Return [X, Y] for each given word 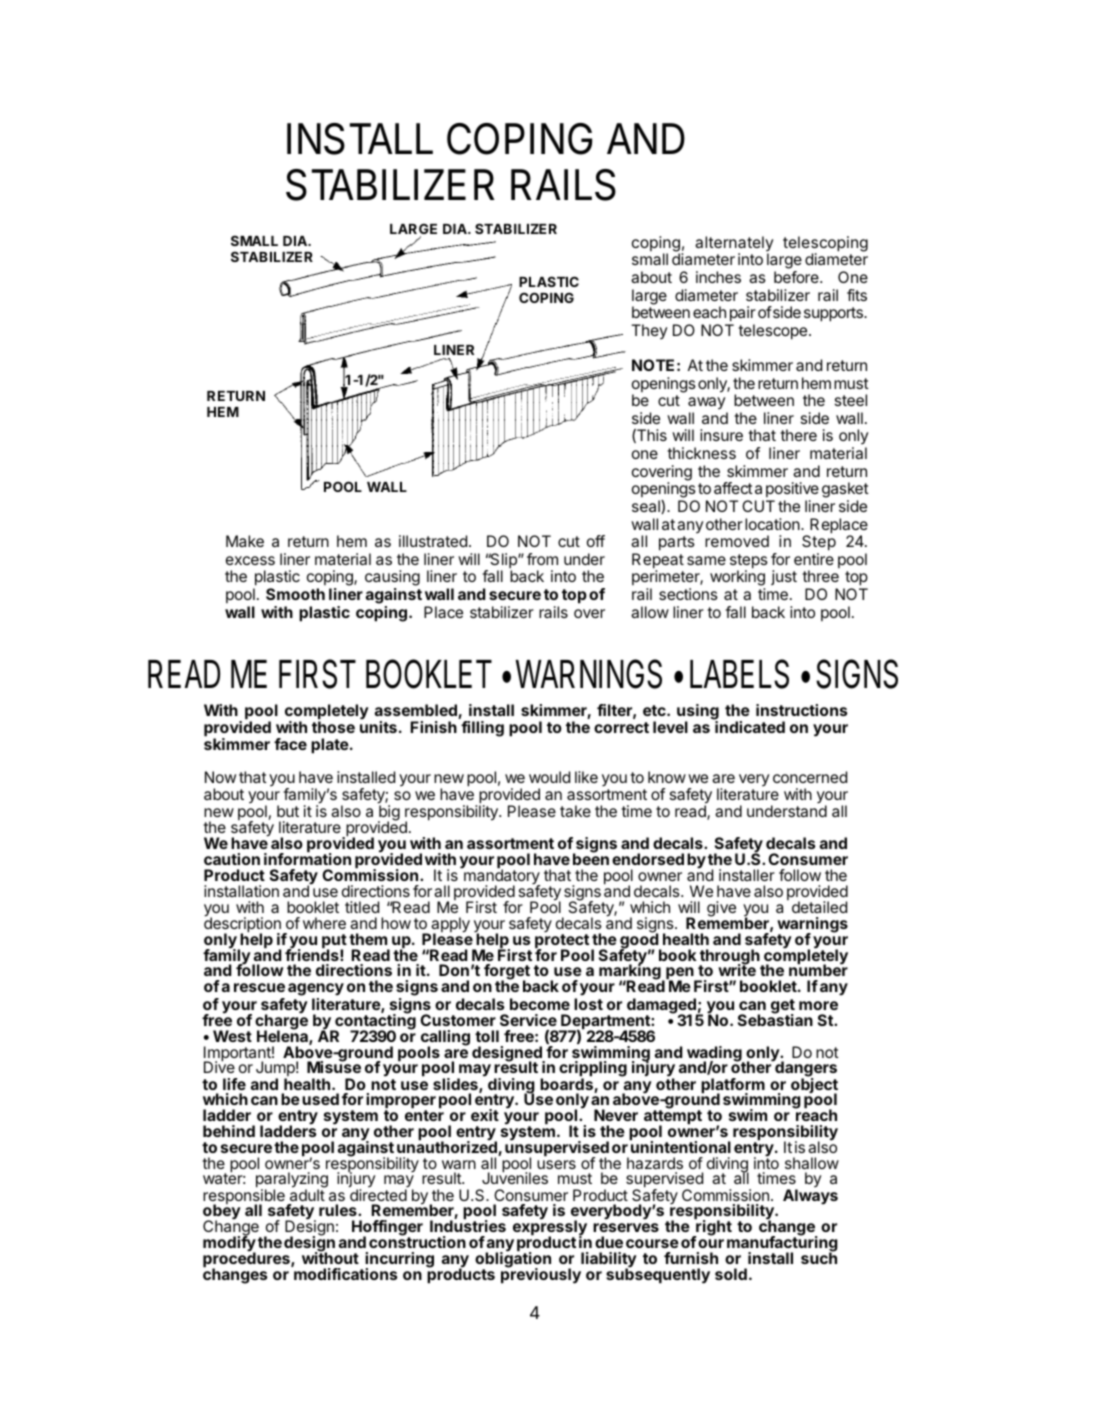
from [542, 559]
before [797, 277]
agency [316, 991]
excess [250, 560]
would [549, 777]
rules [339, 1210]
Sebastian [775, 1019]
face [290, 744]
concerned [810, 777]
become [540, 1004]
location [773, 524]
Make [245, 541]
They [649, 332]
